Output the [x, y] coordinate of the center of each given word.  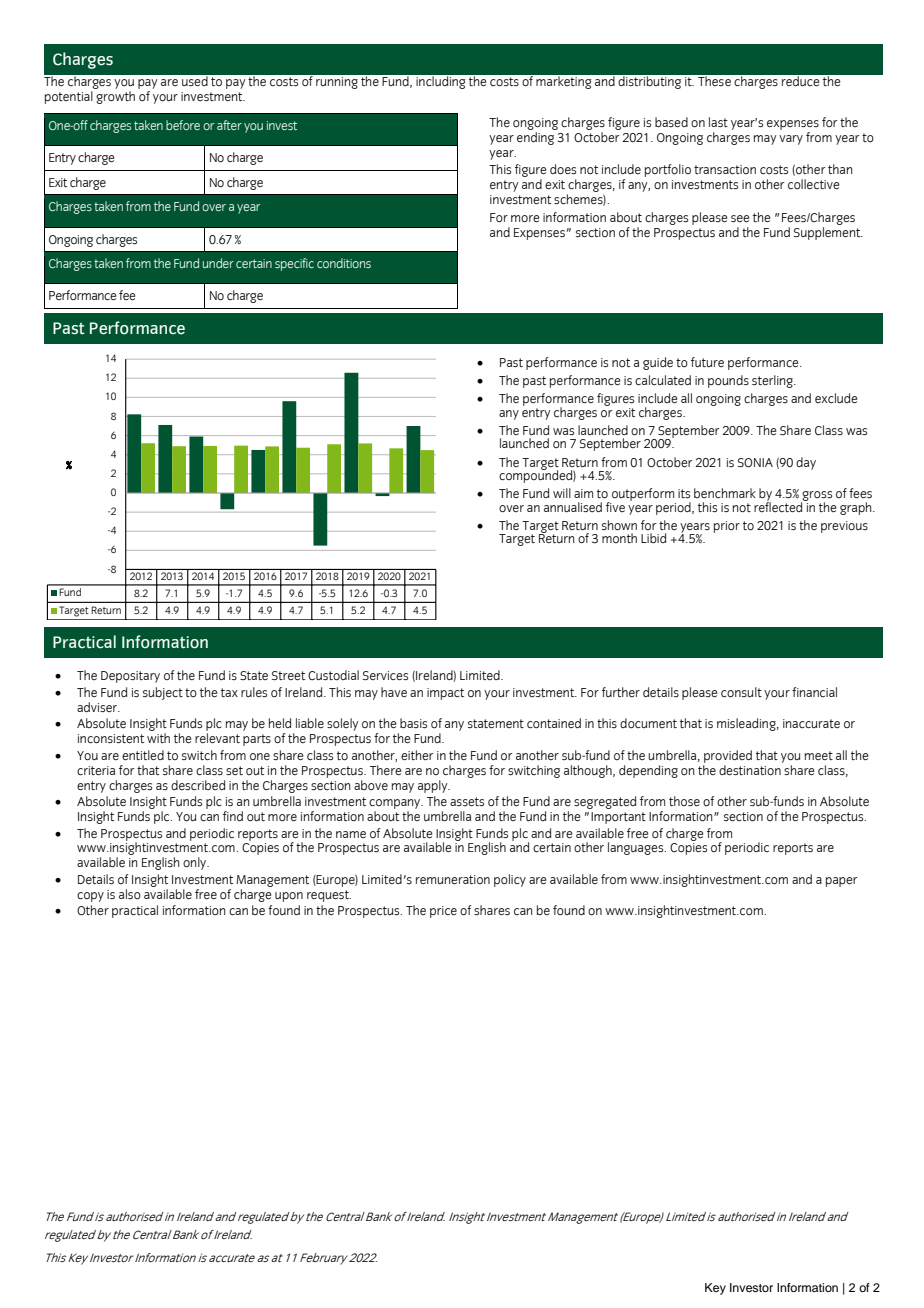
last [718, 122]
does [563, 169]
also [130, 894]
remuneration [453, 879]
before [183, 125]
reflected [779, 505]
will [562, 493]
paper [842, 882]
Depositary [130, 677]
